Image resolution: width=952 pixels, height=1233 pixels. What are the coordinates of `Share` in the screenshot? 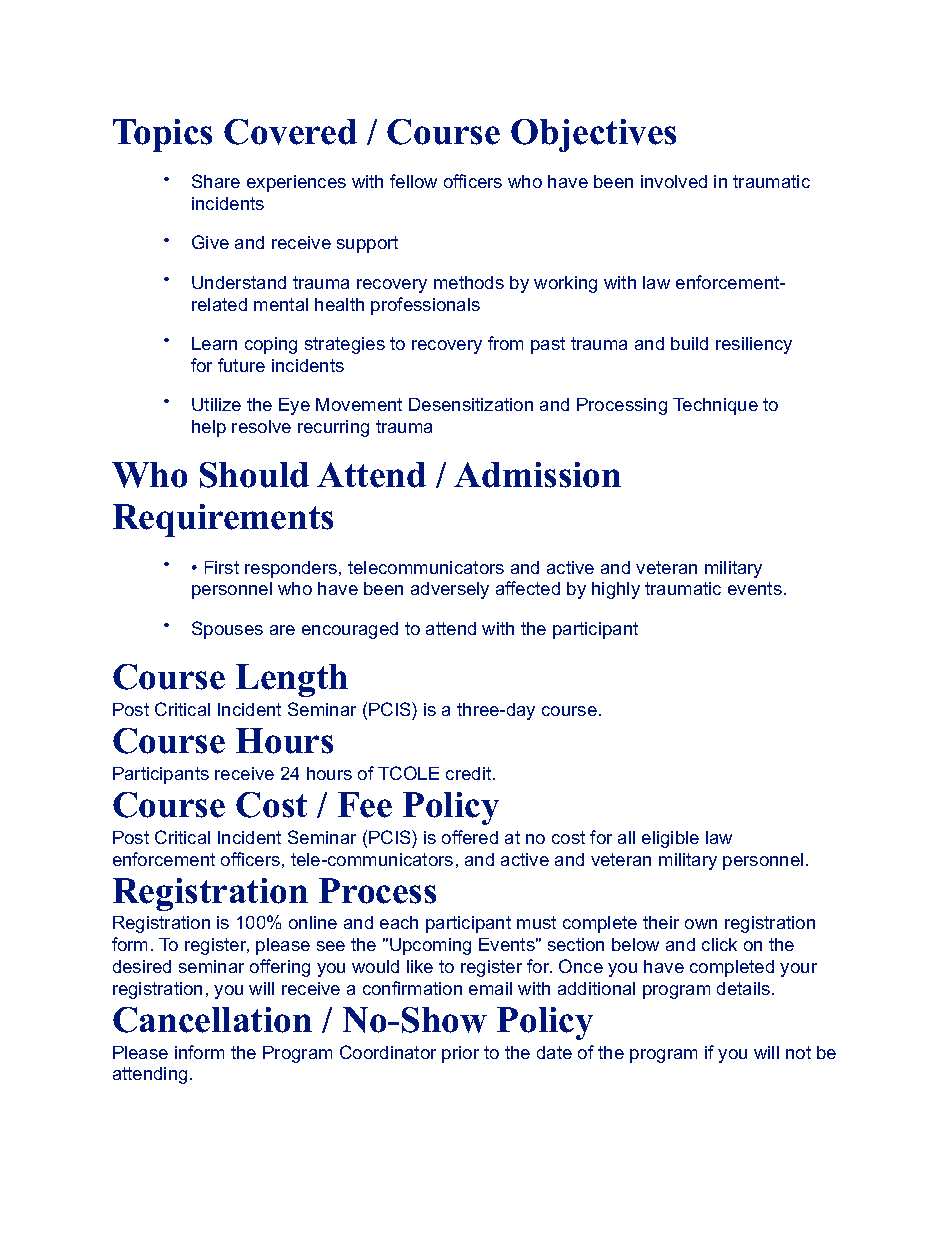 It's located at (216, 181).
